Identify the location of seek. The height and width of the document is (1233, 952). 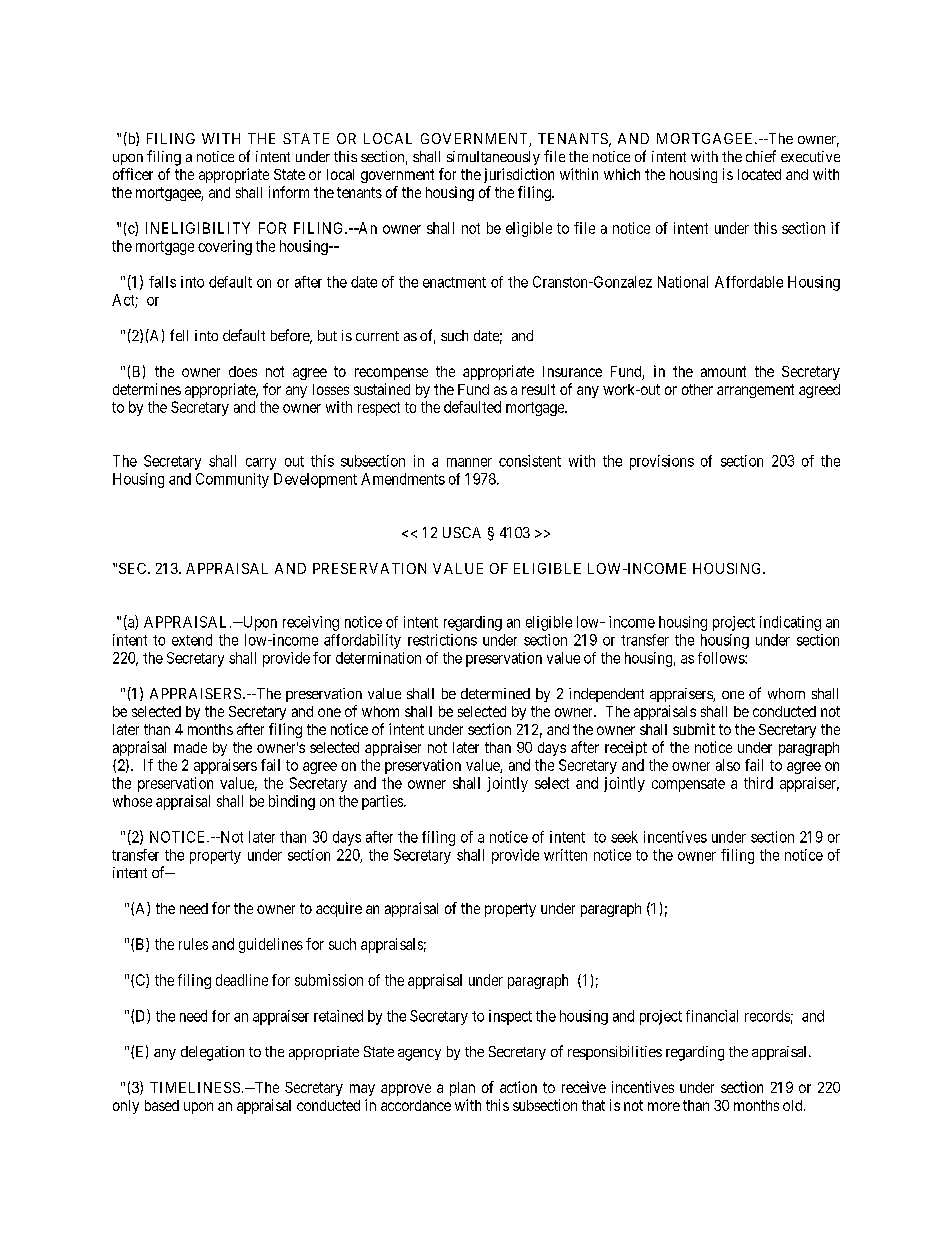
(624, 837).
